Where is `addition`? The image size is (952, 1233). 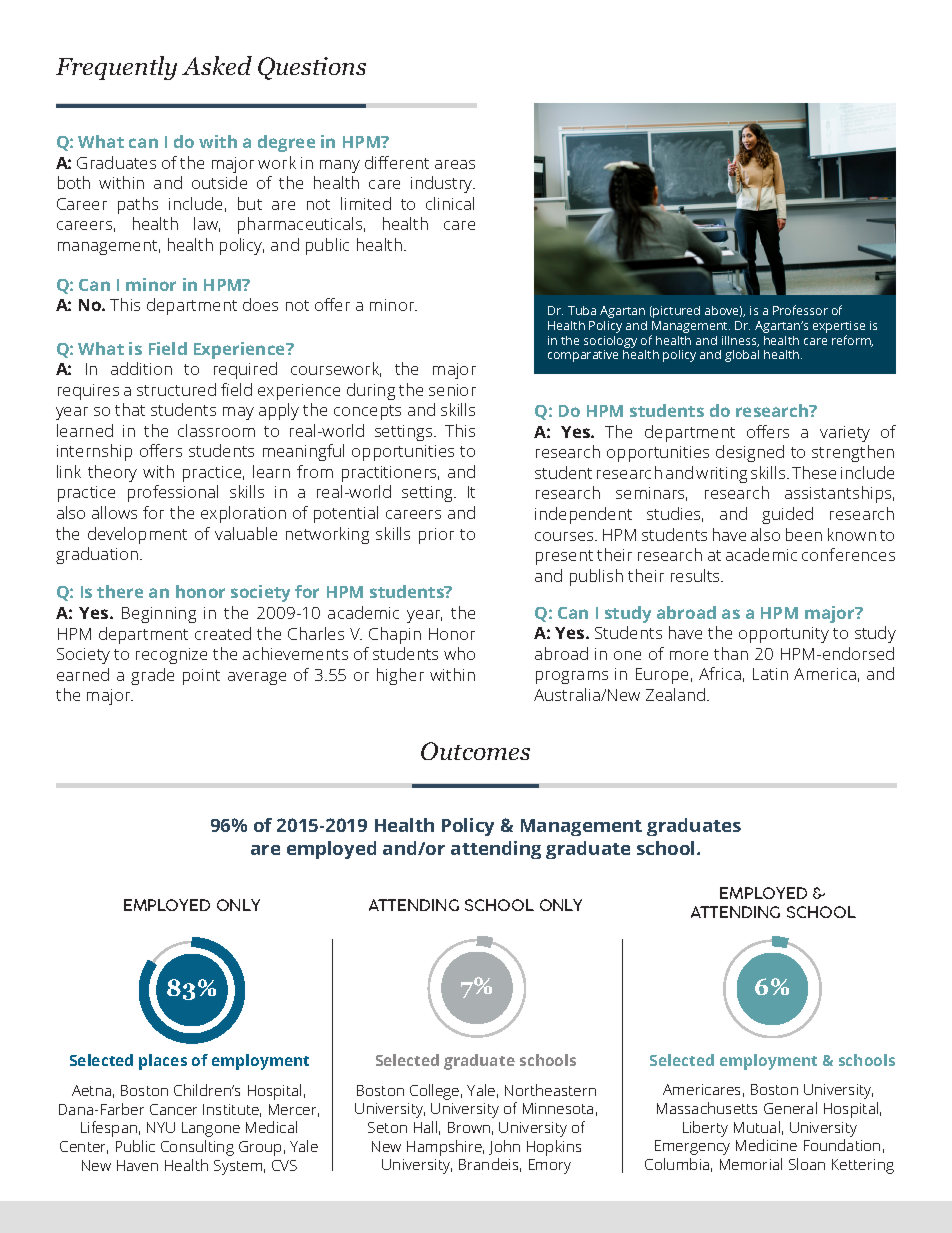 addition is located at coordinates (141, 368).
